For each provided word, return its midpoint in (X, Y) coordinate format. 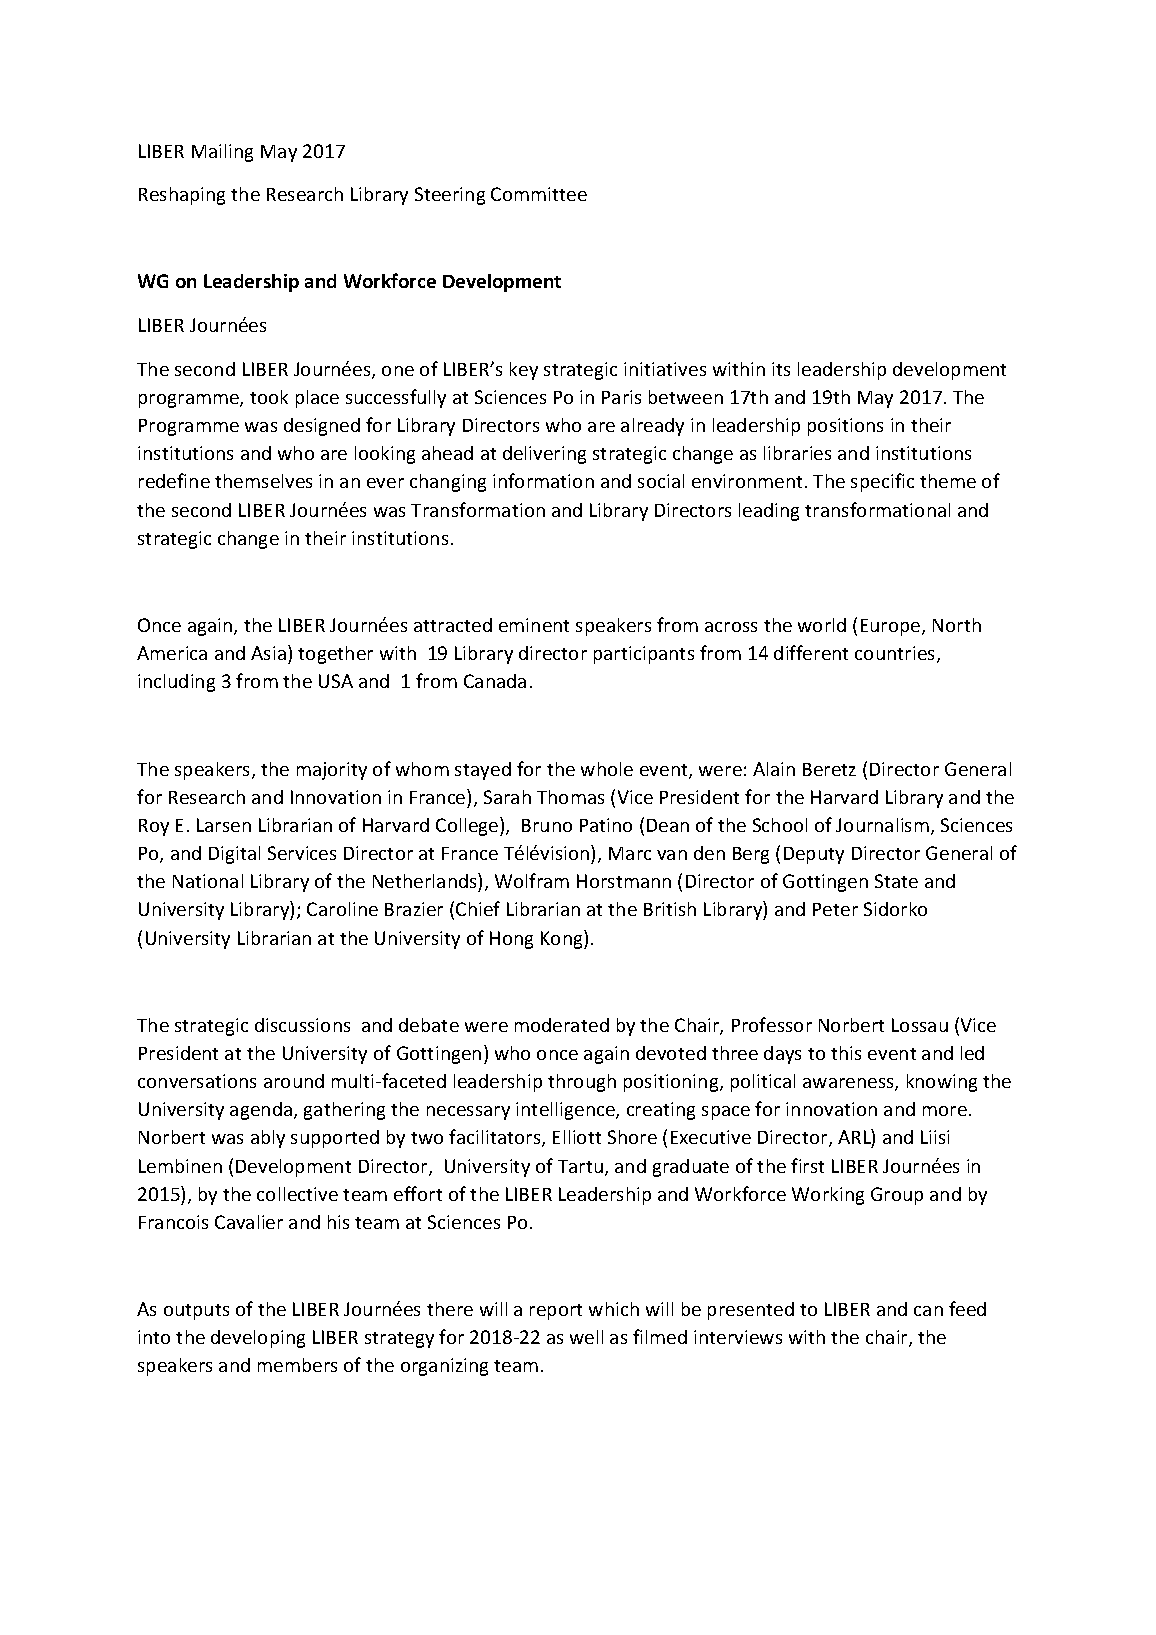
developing (258, 1339)
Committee (539, 194)
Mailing (222, 153)
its (781, 369)
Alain (774, 769)
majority (332, 771)
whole (607, 769)
